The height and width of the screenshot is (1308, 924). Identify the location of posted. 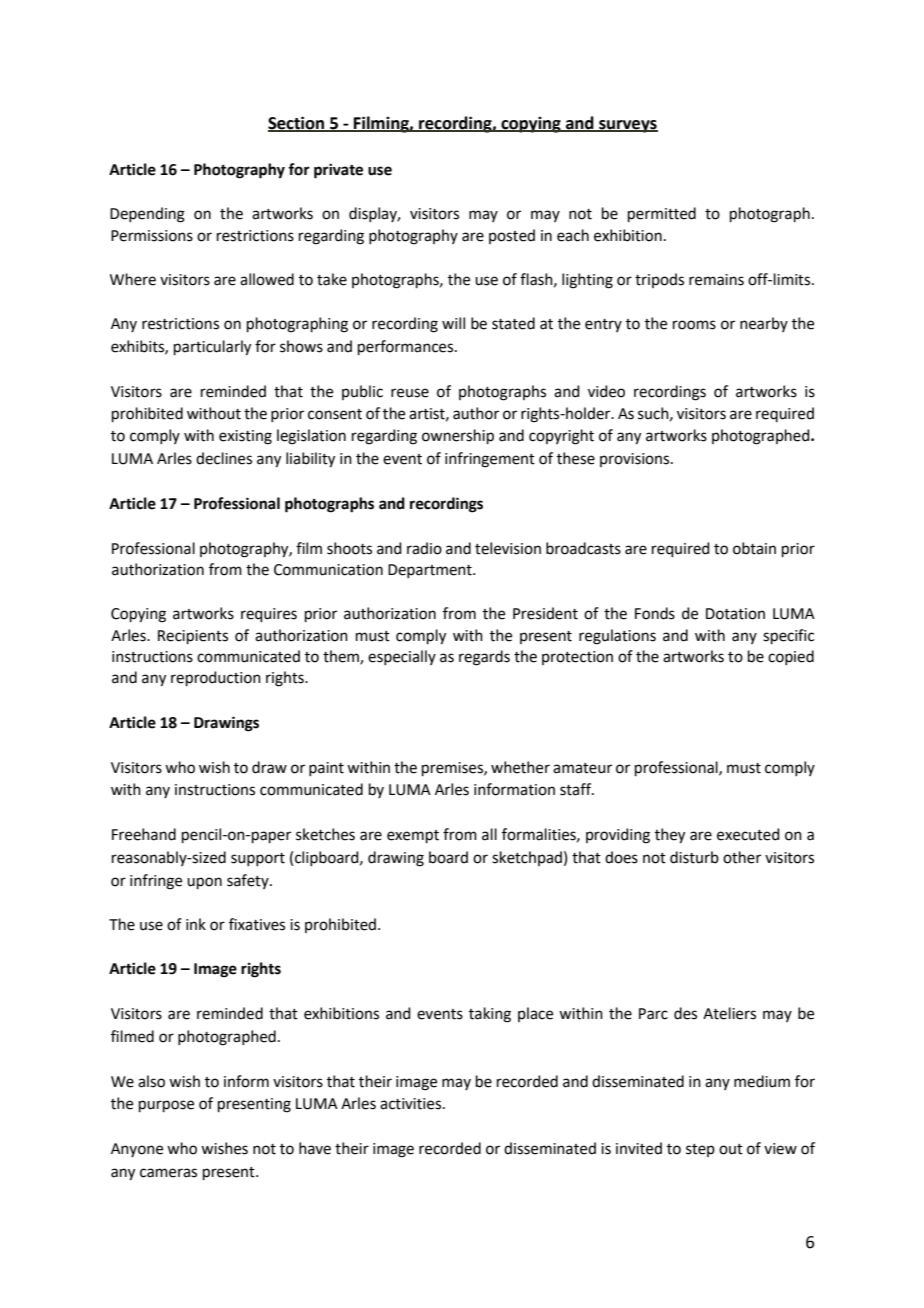
(512, 236).
